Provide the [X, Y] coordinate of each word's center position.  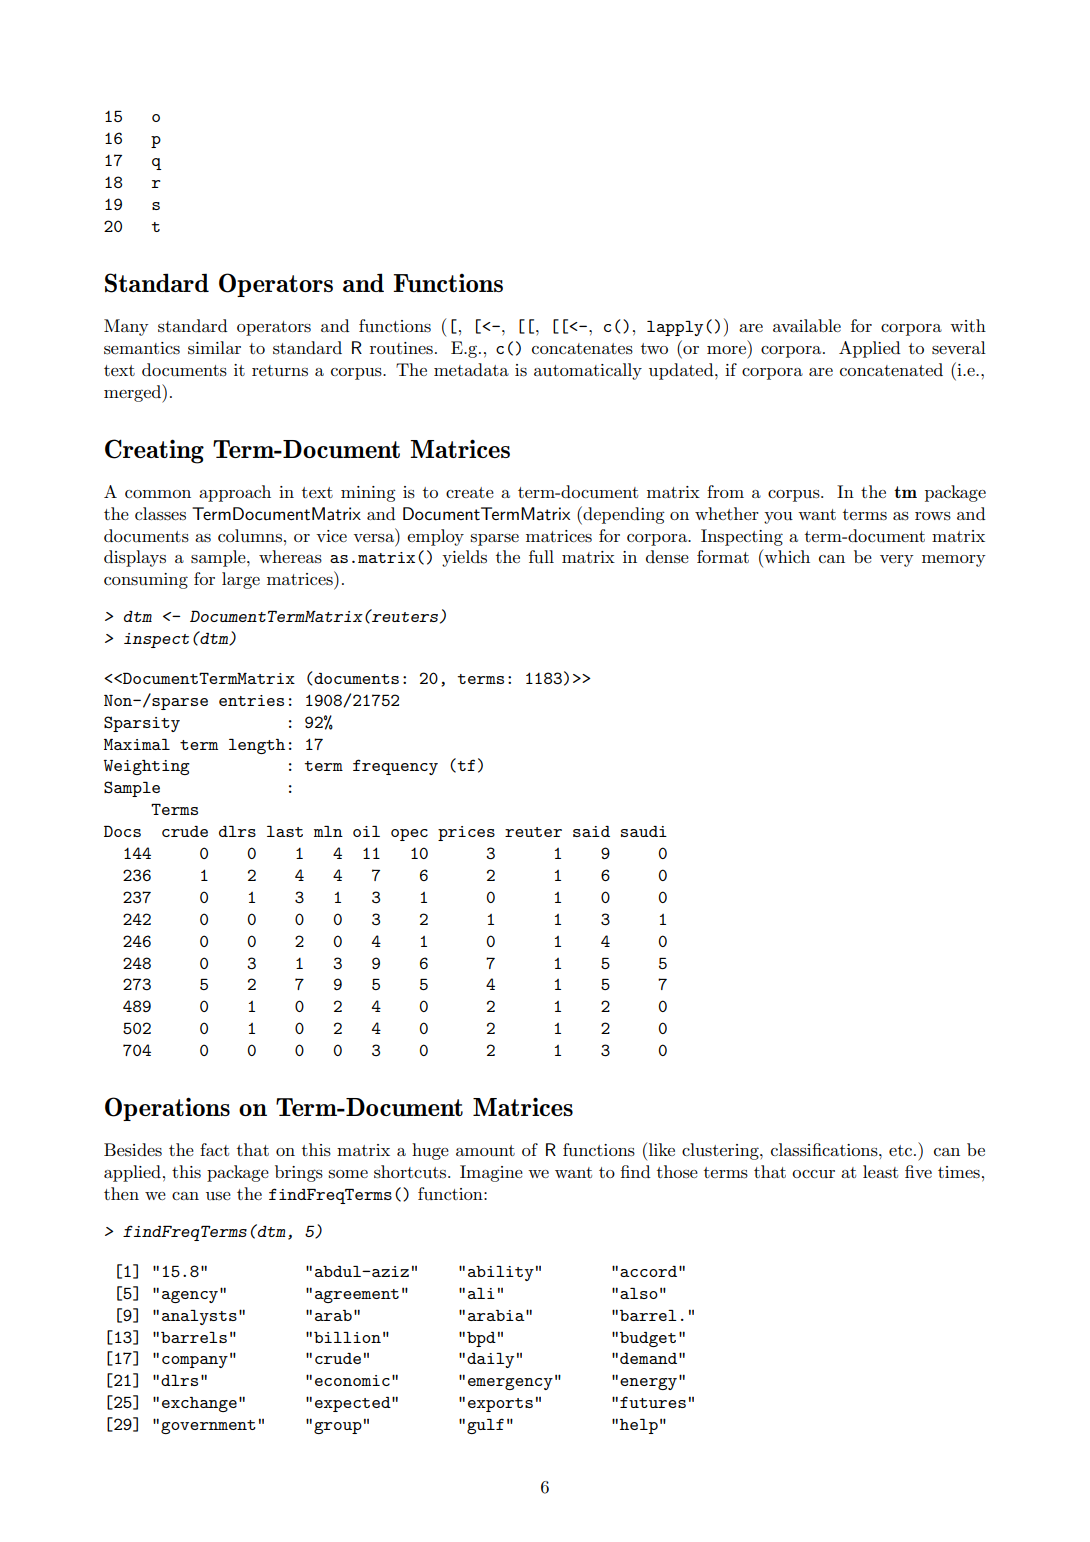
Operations [167, 1109]
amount [485, 1151]
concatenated [891, 369]
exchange [199, 1404]
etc [900, 1150]
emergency [510, 1384]
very [897, 561]
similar [214, 348]
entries [251, 700]
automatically [588, 371]
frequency [395, 767]
